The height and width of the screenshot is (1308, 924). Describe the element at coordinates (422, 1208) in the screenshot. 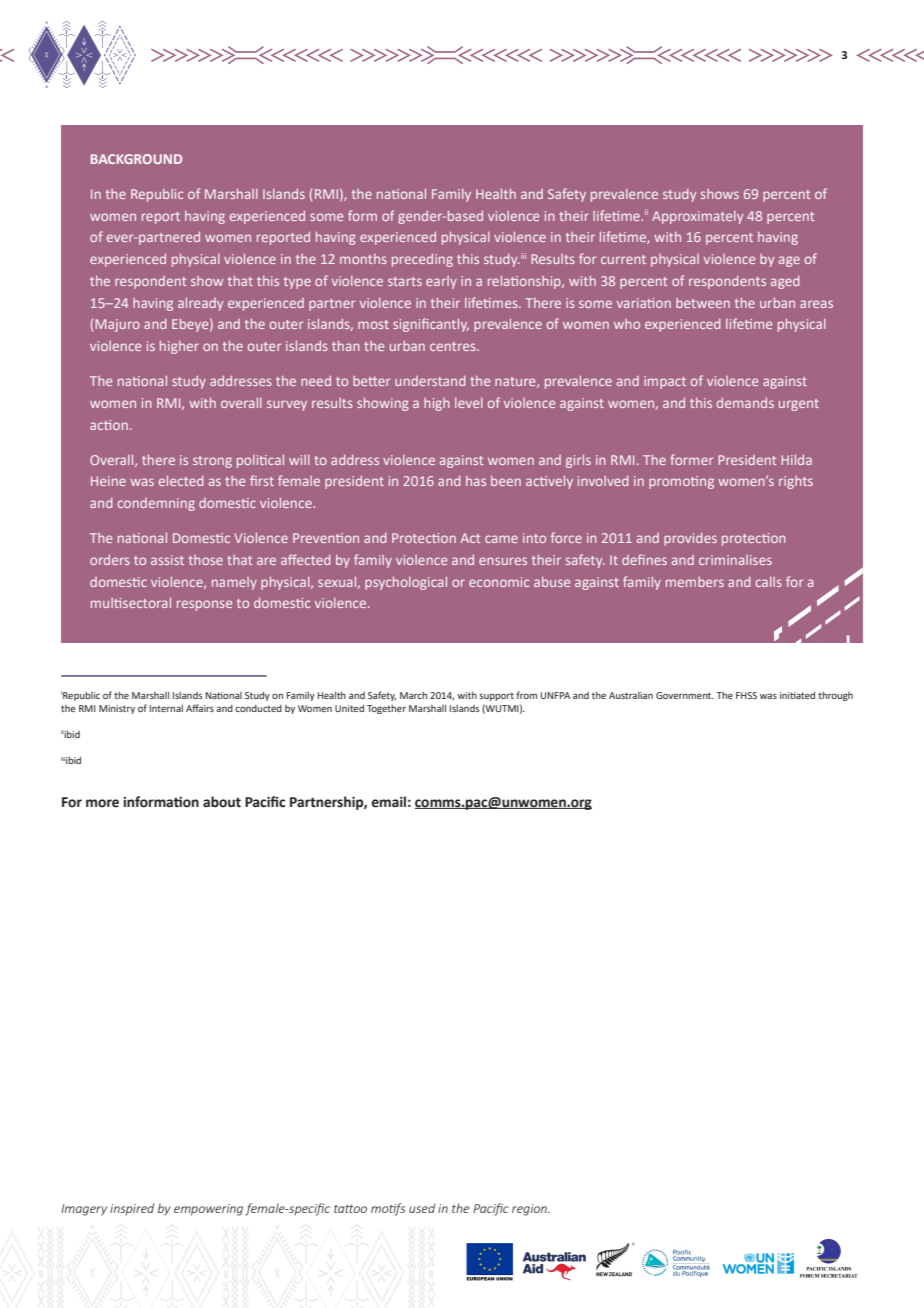

I see `used` at that location.
